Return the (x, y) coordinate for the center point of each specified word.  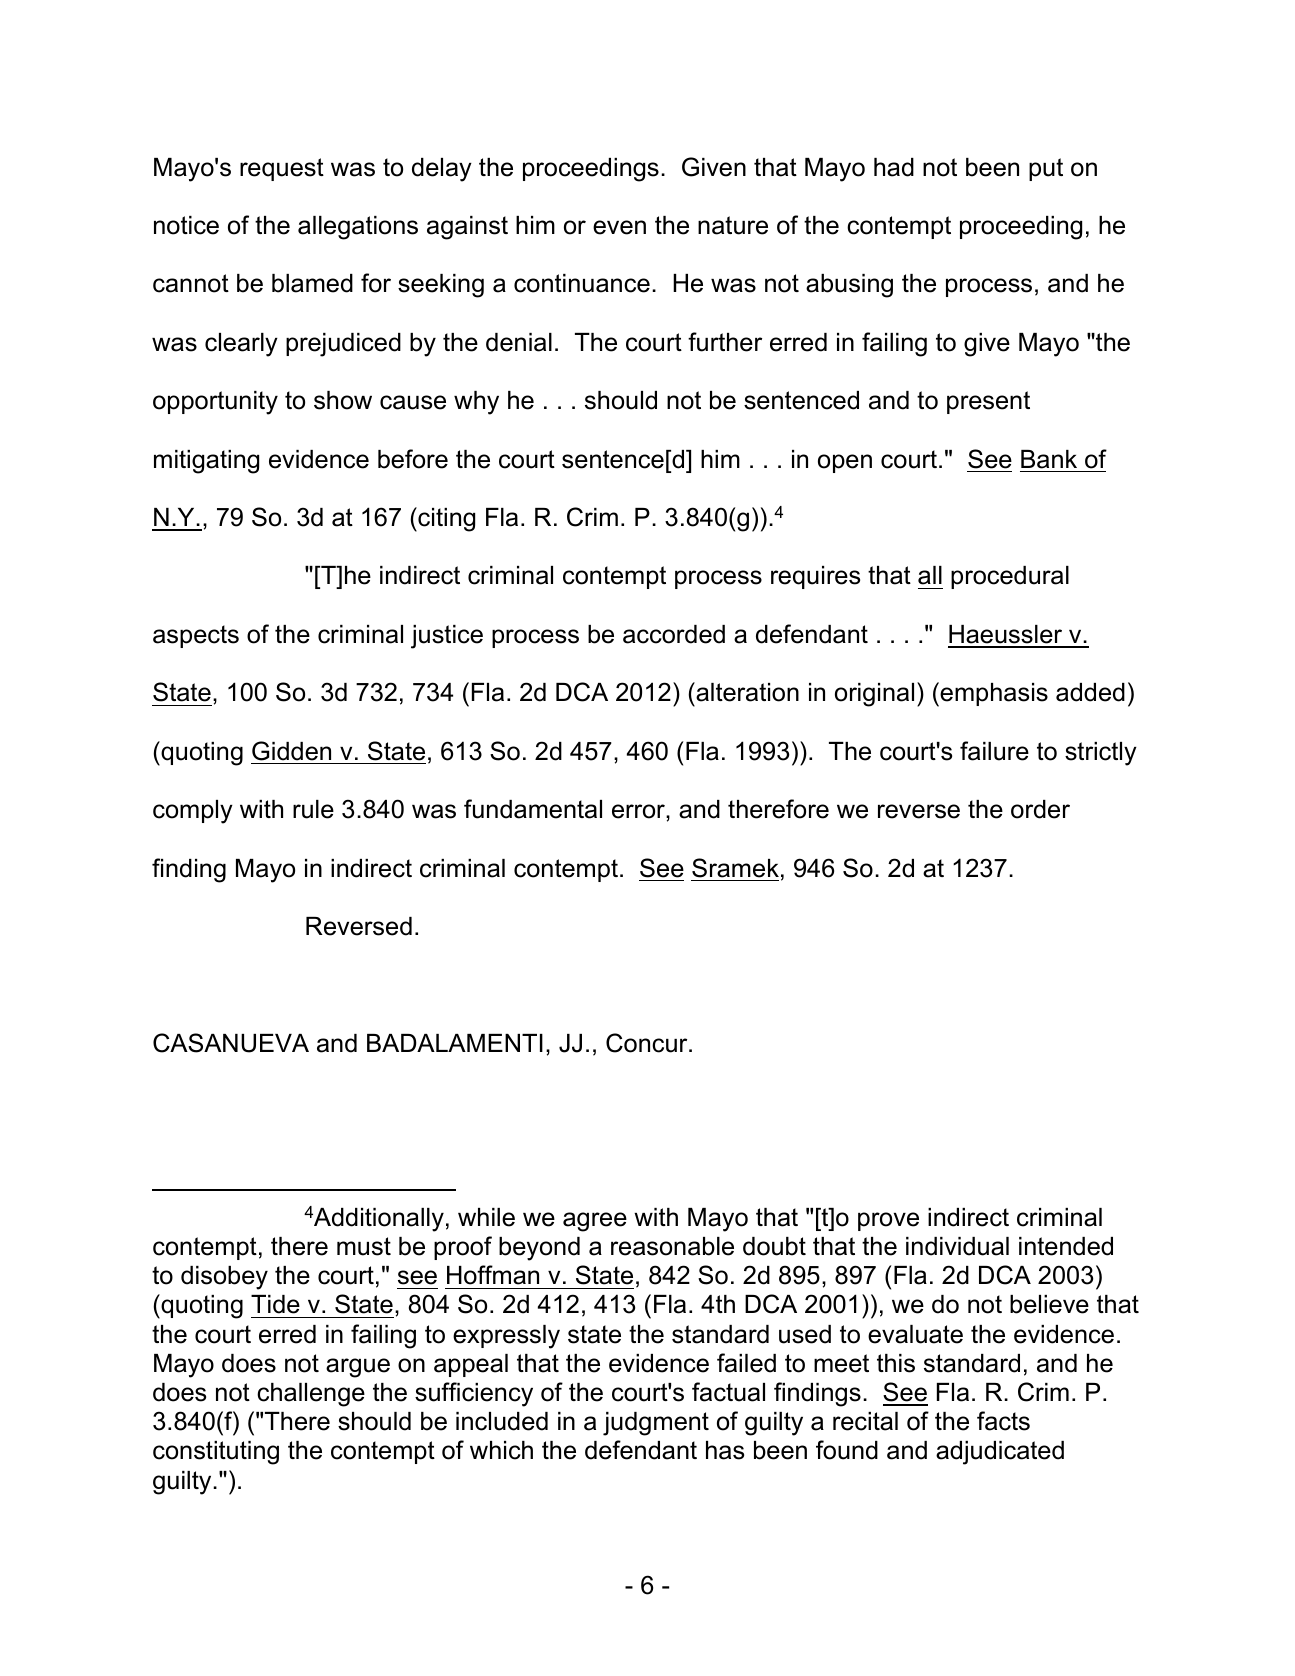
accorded (674, 634)
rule (313, 809)
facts (1003, 1421)
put (1046, 169)
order (1040, 809)
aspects (196, 636)
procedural (1010, 577)
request (282, 169)
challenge (311, 1395)
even (619, 227)
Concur (648, 1043)
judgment (656, 1424)
